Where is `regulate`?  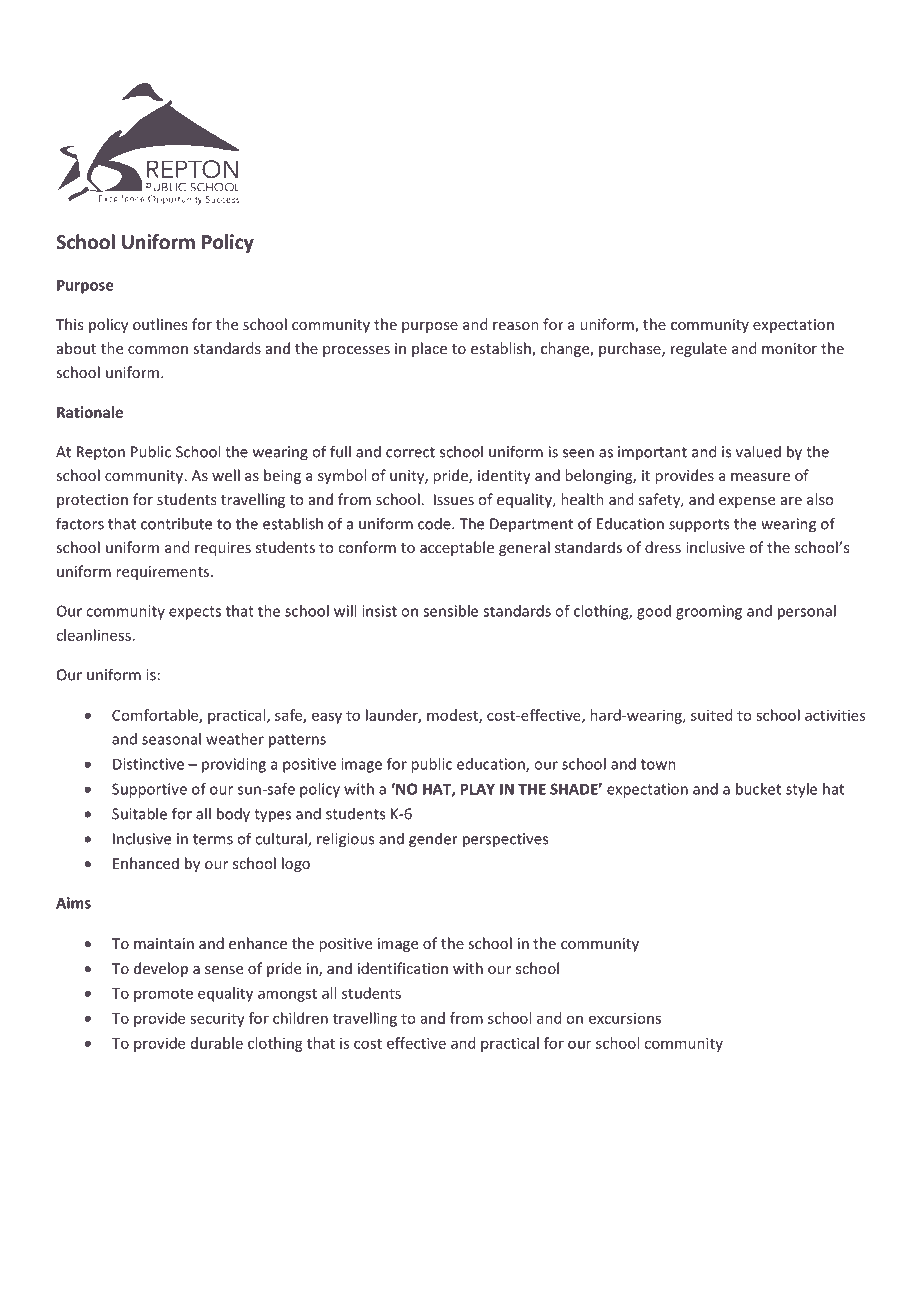 regulate is located at coordinates (699, 349).
